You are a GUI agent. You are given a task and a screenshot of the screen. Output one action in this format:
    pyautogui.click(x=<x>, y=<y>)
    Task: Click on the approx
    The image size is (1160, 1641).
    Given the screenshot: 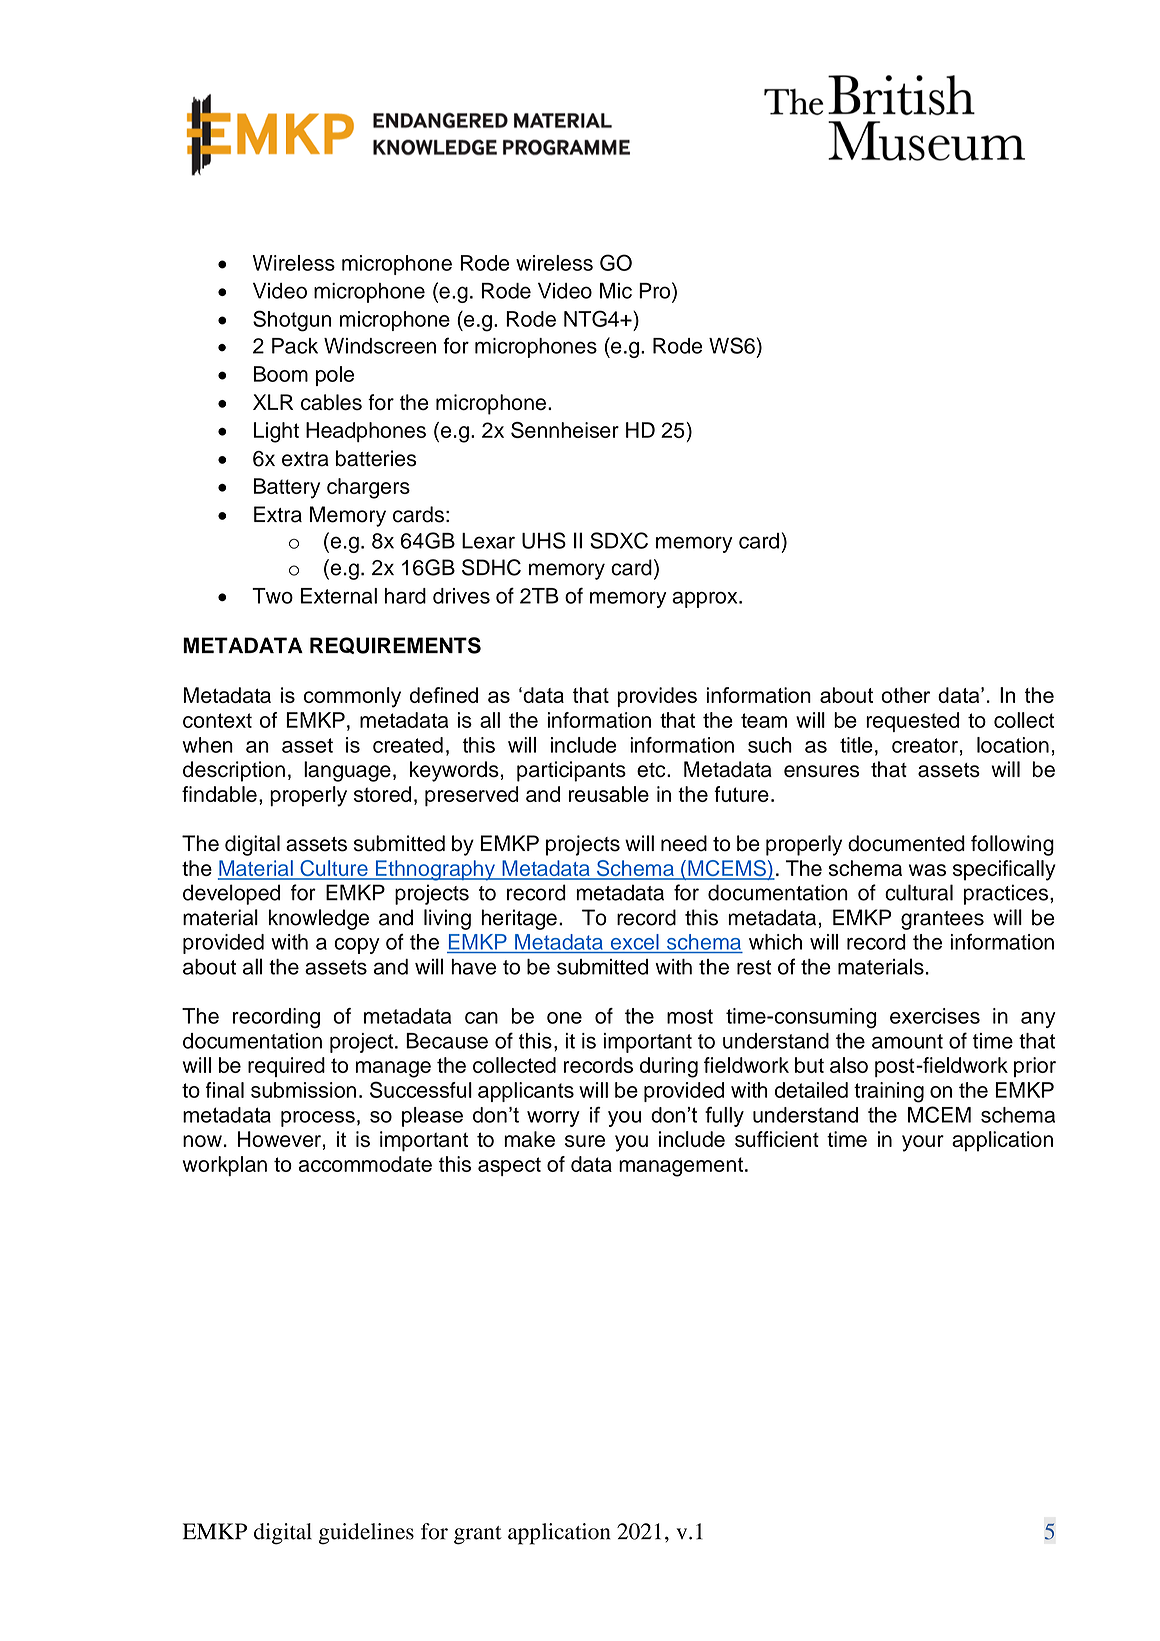 What is the action you would take?
    pyautogui.click(x=706, y=600)
